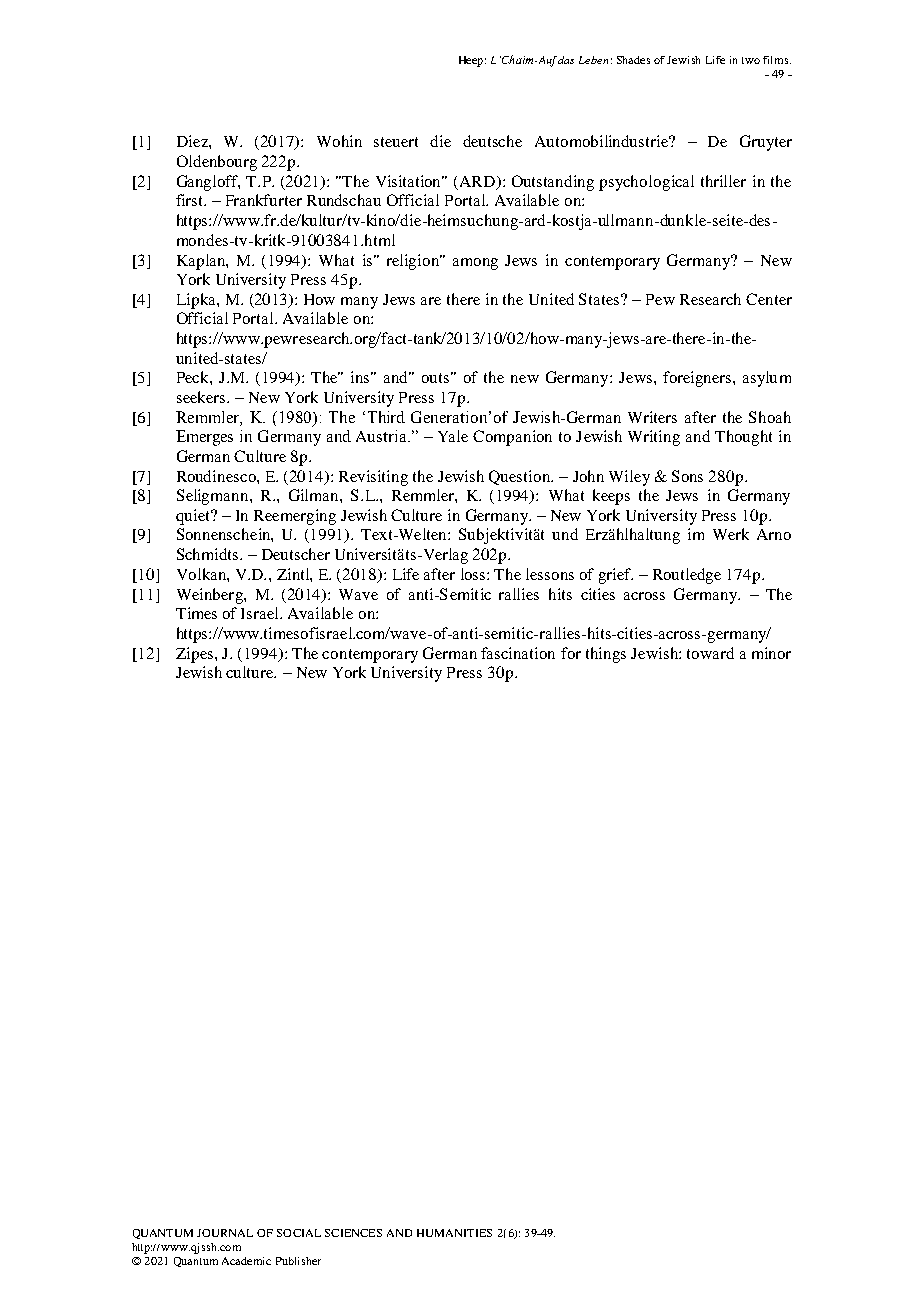 This document has height=1308, width=924. I want to click on Zipes, so click(194, 655).
